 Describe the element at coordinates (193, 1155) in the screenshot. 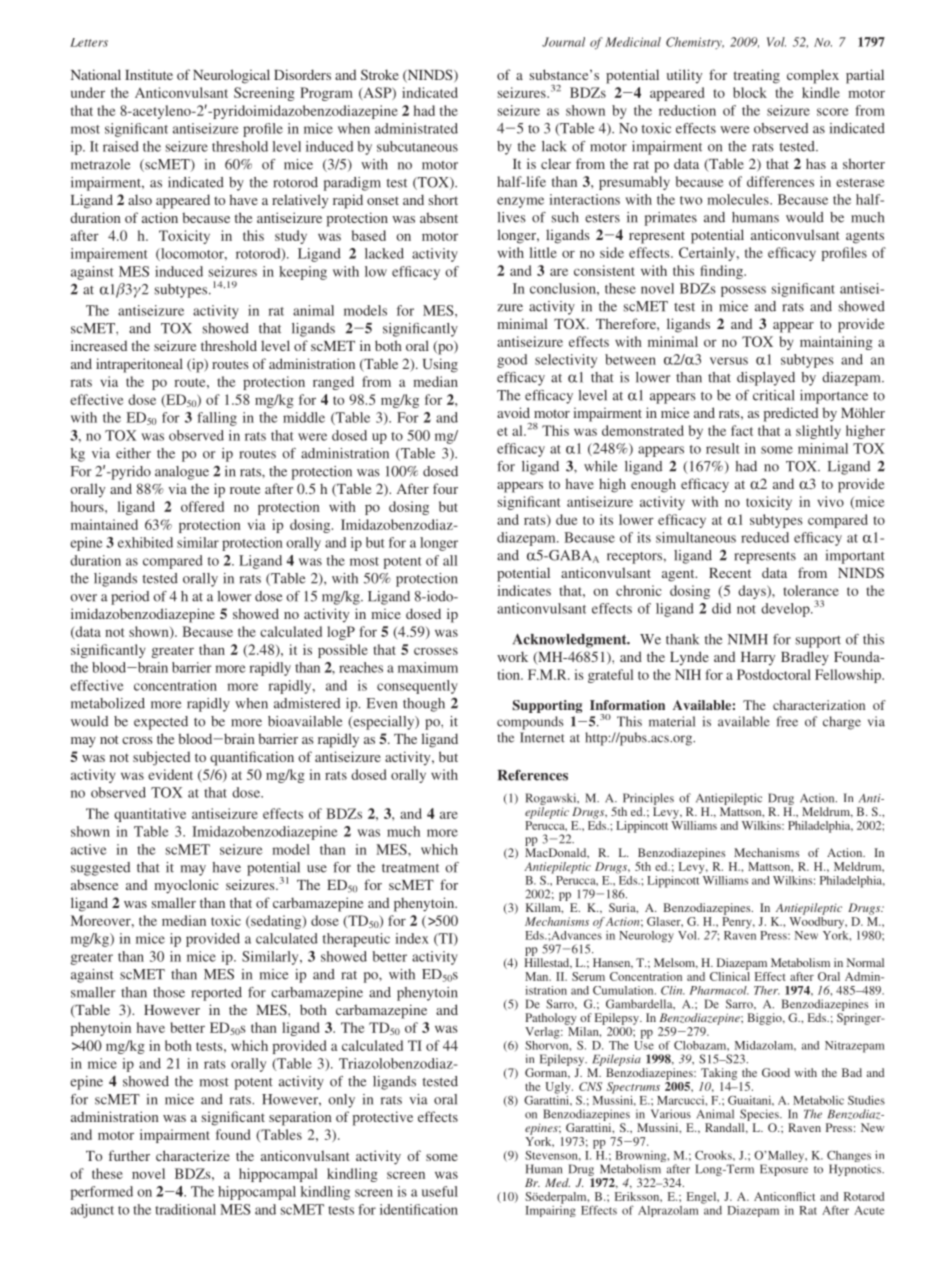

I see `characterize` at that location.
